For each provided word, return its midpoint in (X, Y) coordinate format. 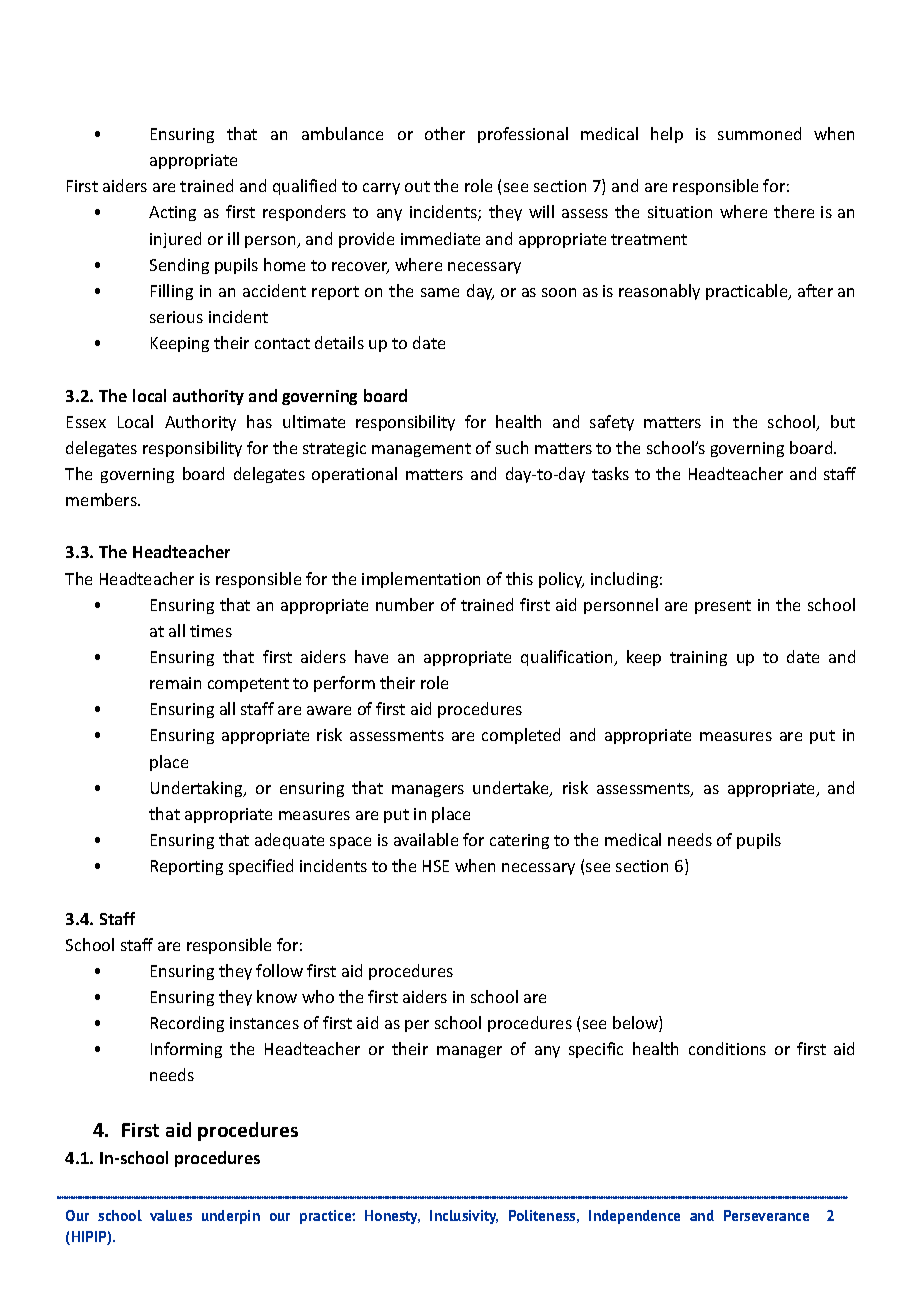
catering (519, 841)
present (723, 607)
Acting (172, 213)
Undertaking (198, 789)
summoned (759, 133)
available (426, 839)
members (102, 499)
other (445, 133)
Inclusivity (464, 1217)
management (421, 450)
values (171, 1215)
